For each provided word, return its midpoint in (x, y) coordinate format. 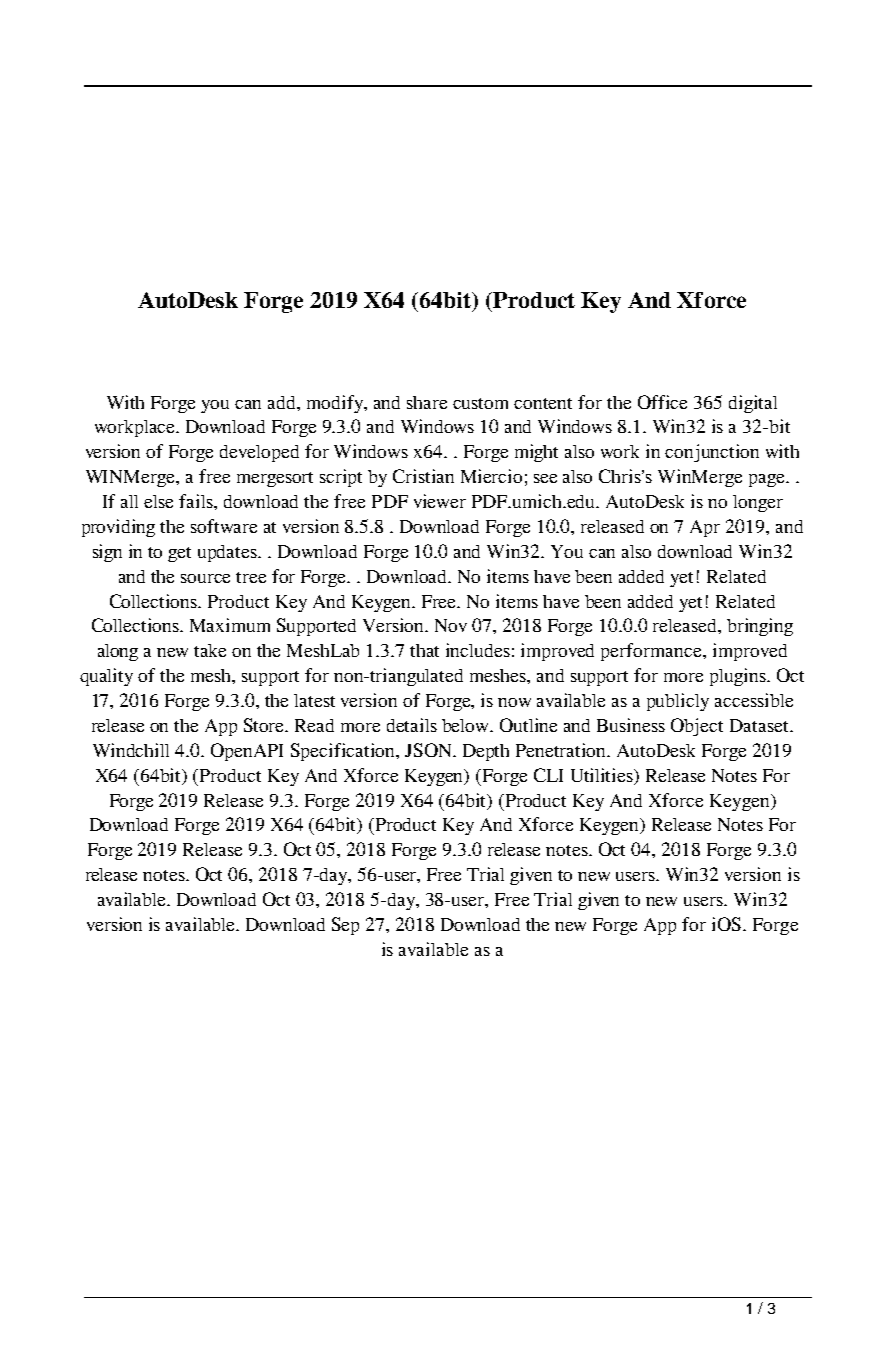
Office (662, 402)
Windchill (131, 750)
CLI (548, 775)
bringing (760, 627)
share (427, 402)
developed (259, 453)
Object (697, 727)
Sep (345, 926)
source (205, 578)
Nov (451, 625)
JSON (430, 750)
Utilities (603, 775)
